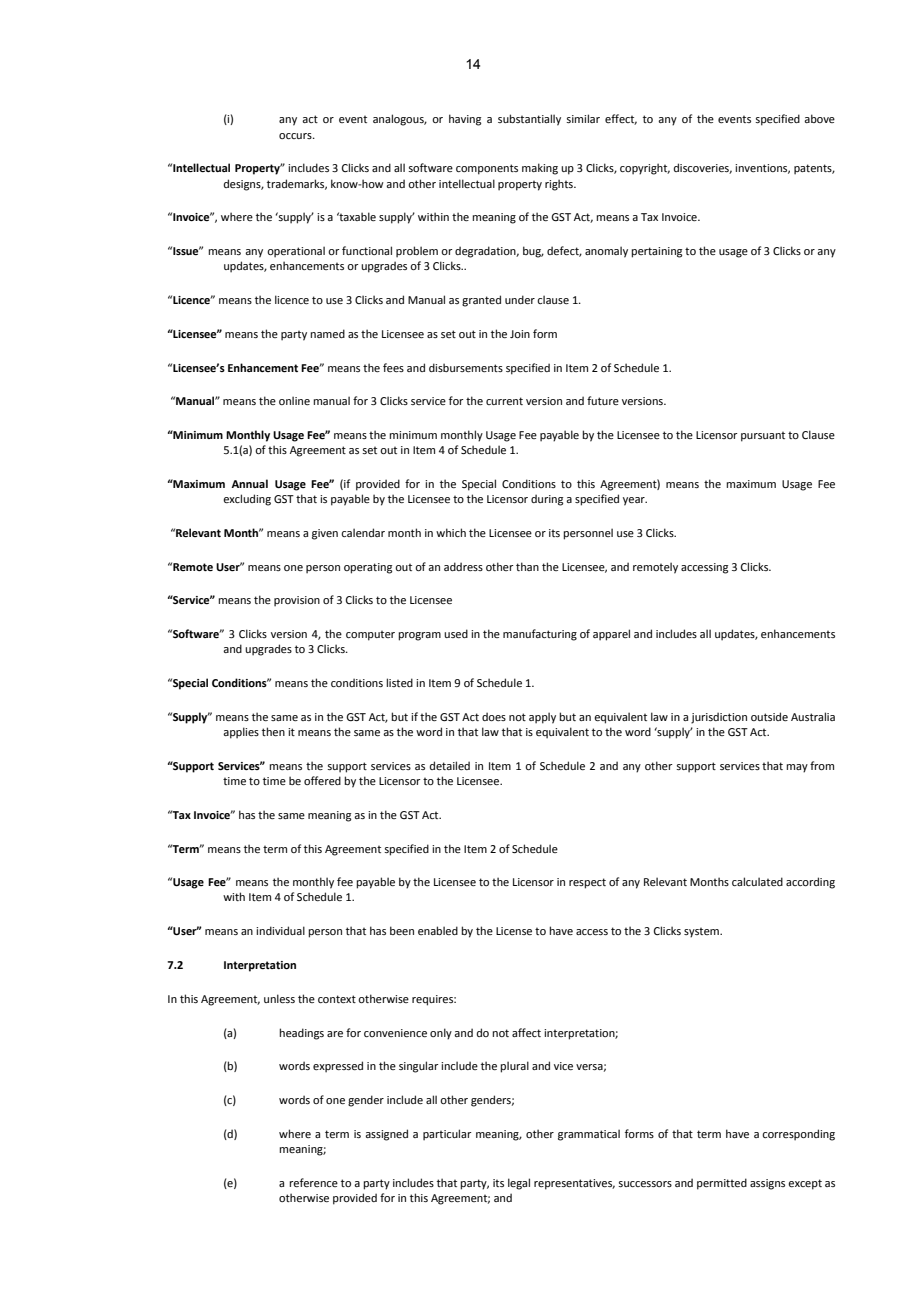 Image resolution: width=924 pixels, height=1308 pixels. Describe the element at coordinates (540, 635) in the document. I see `manufacturing` at that location.
